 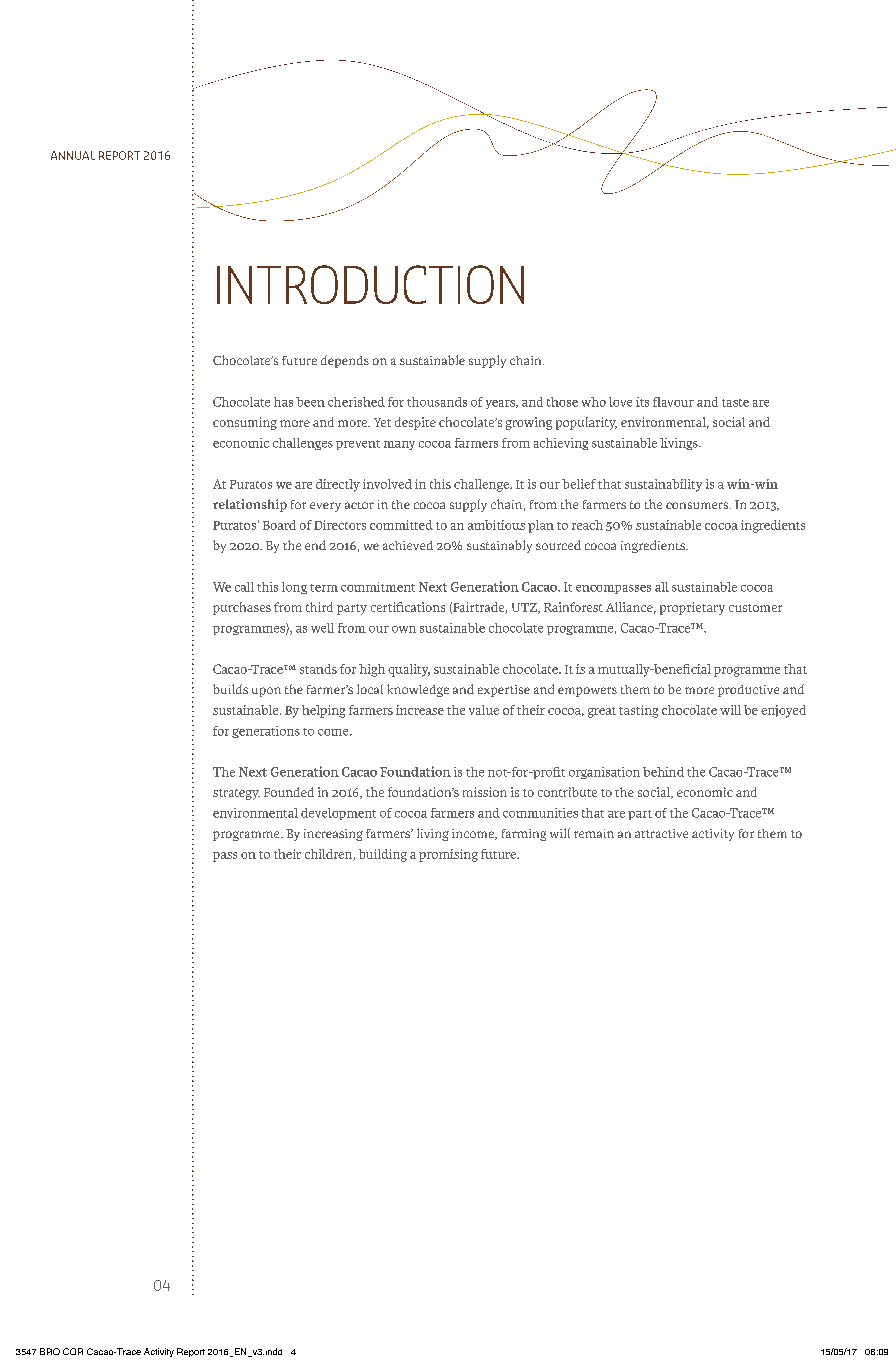 I want to click on achieved, so click(x=408, y=545).
